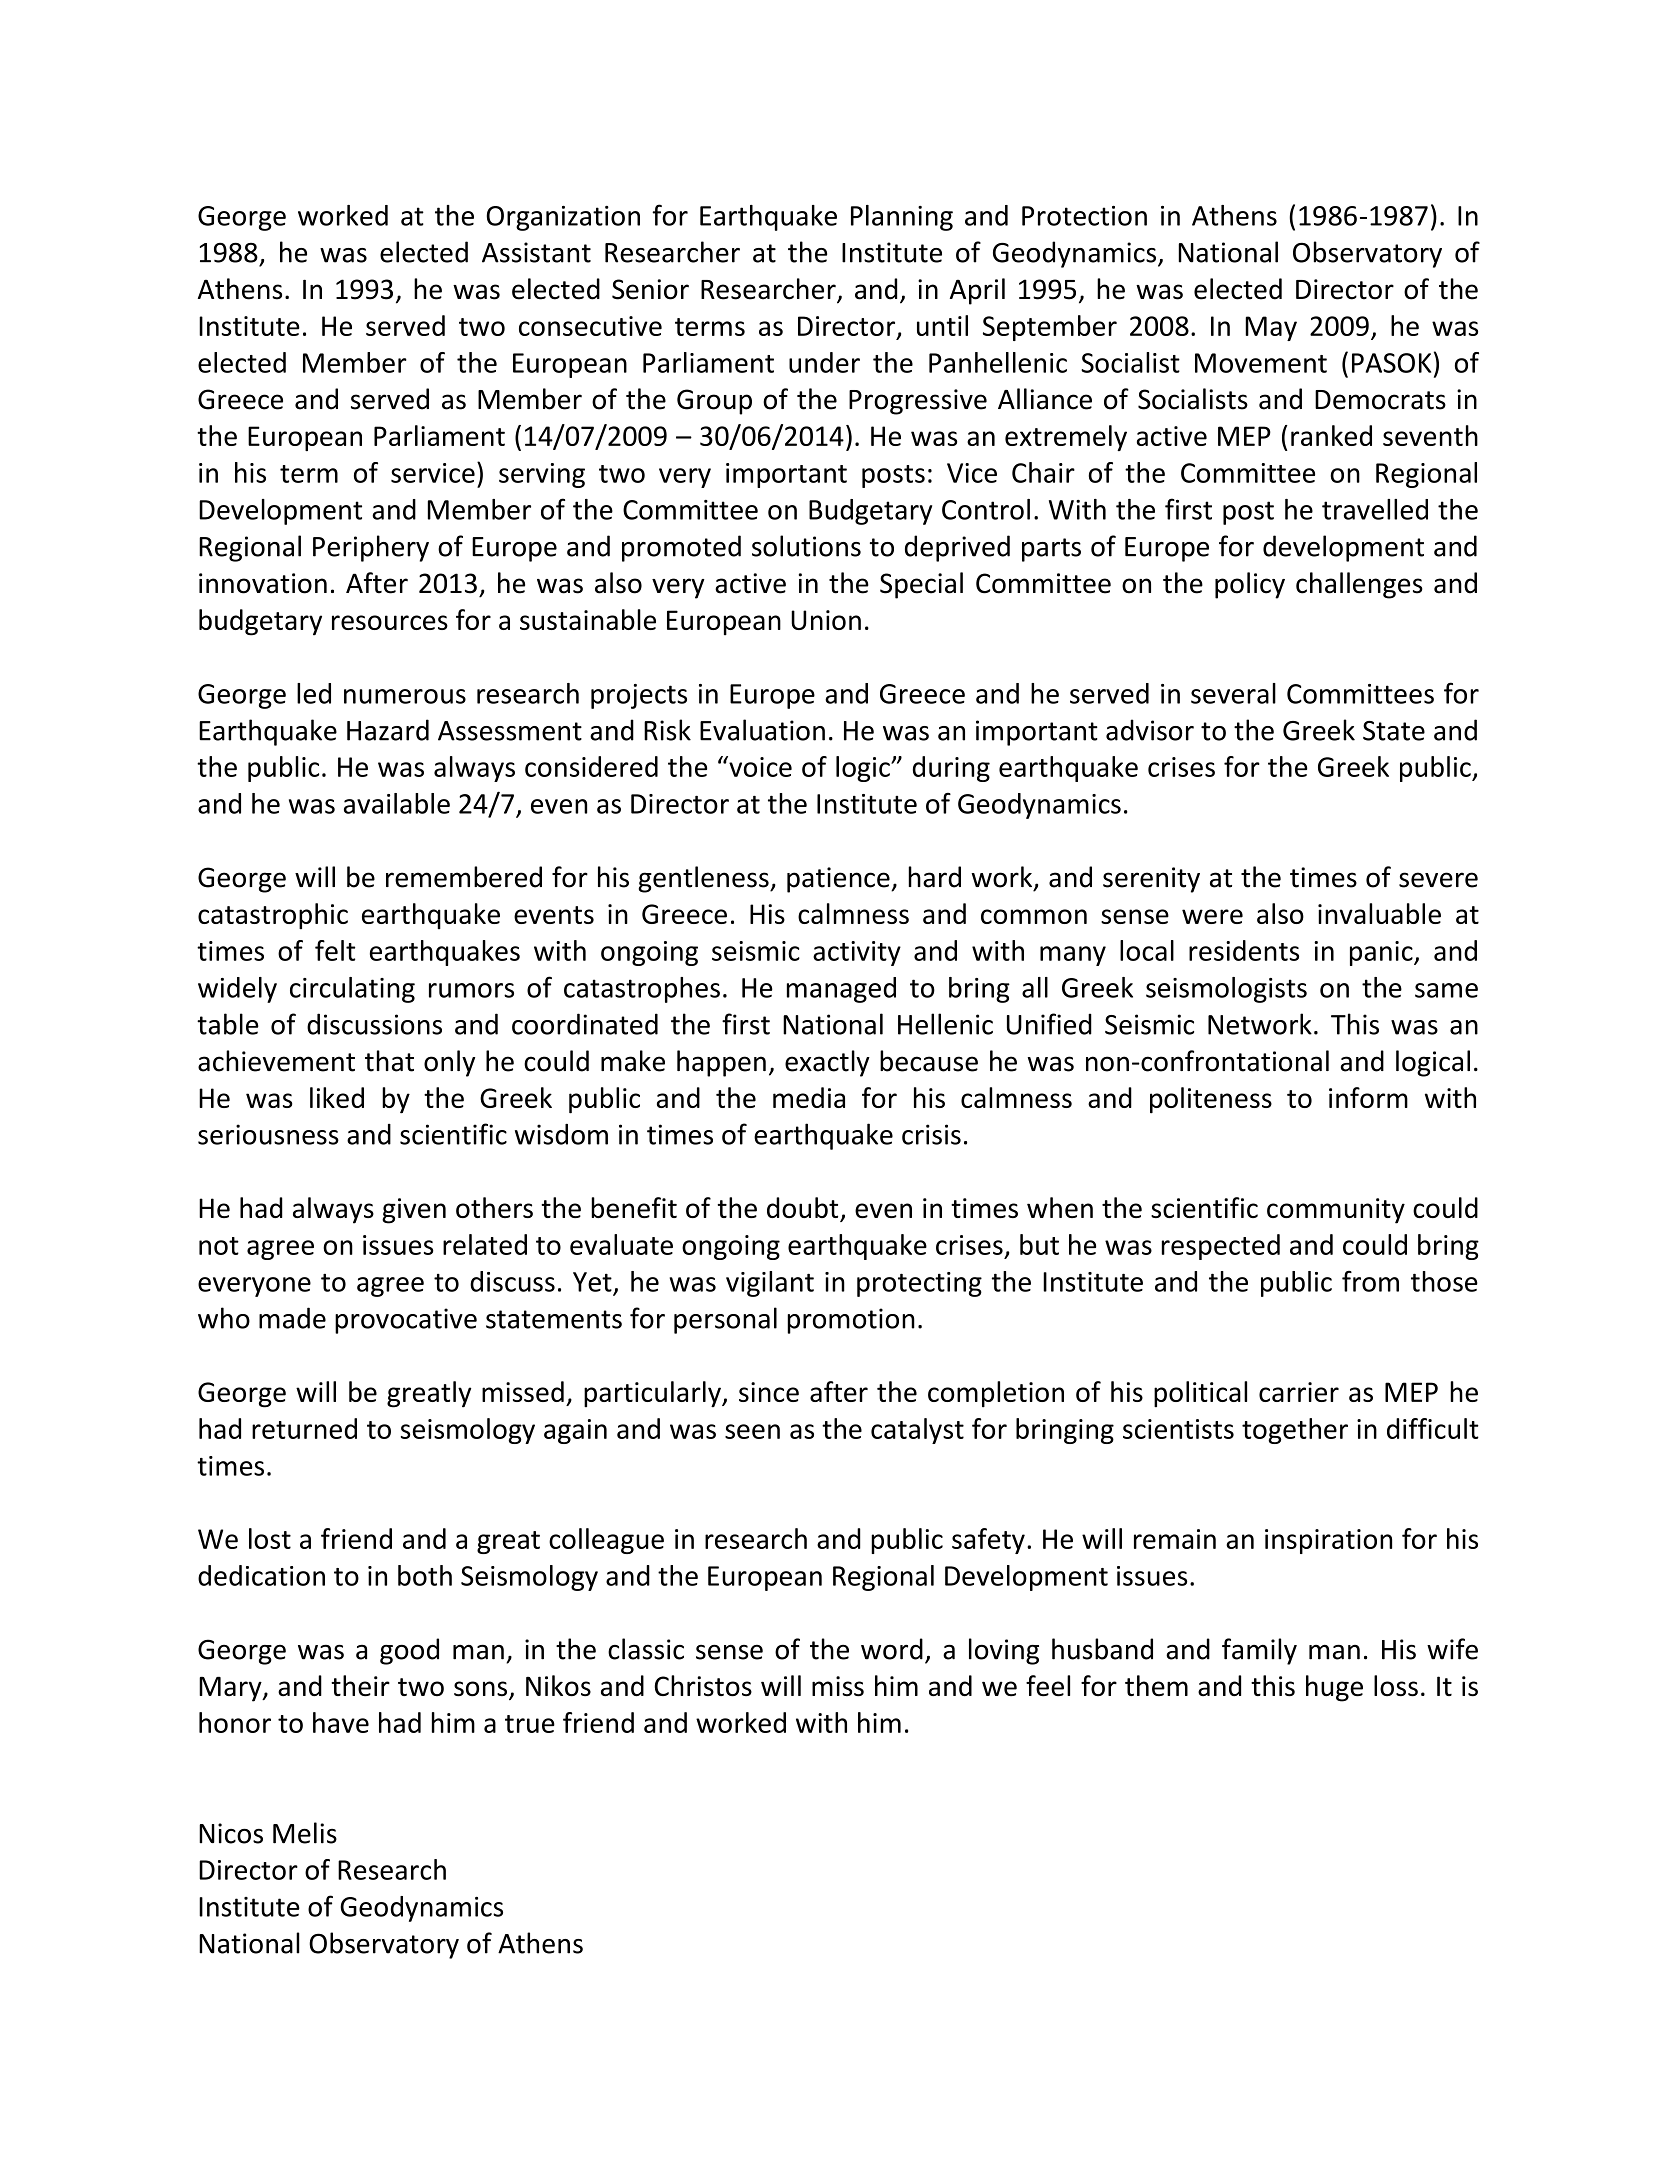 The height and width of the document is (2168, 1676). I want to click on Assistant, so click(536, 252).
